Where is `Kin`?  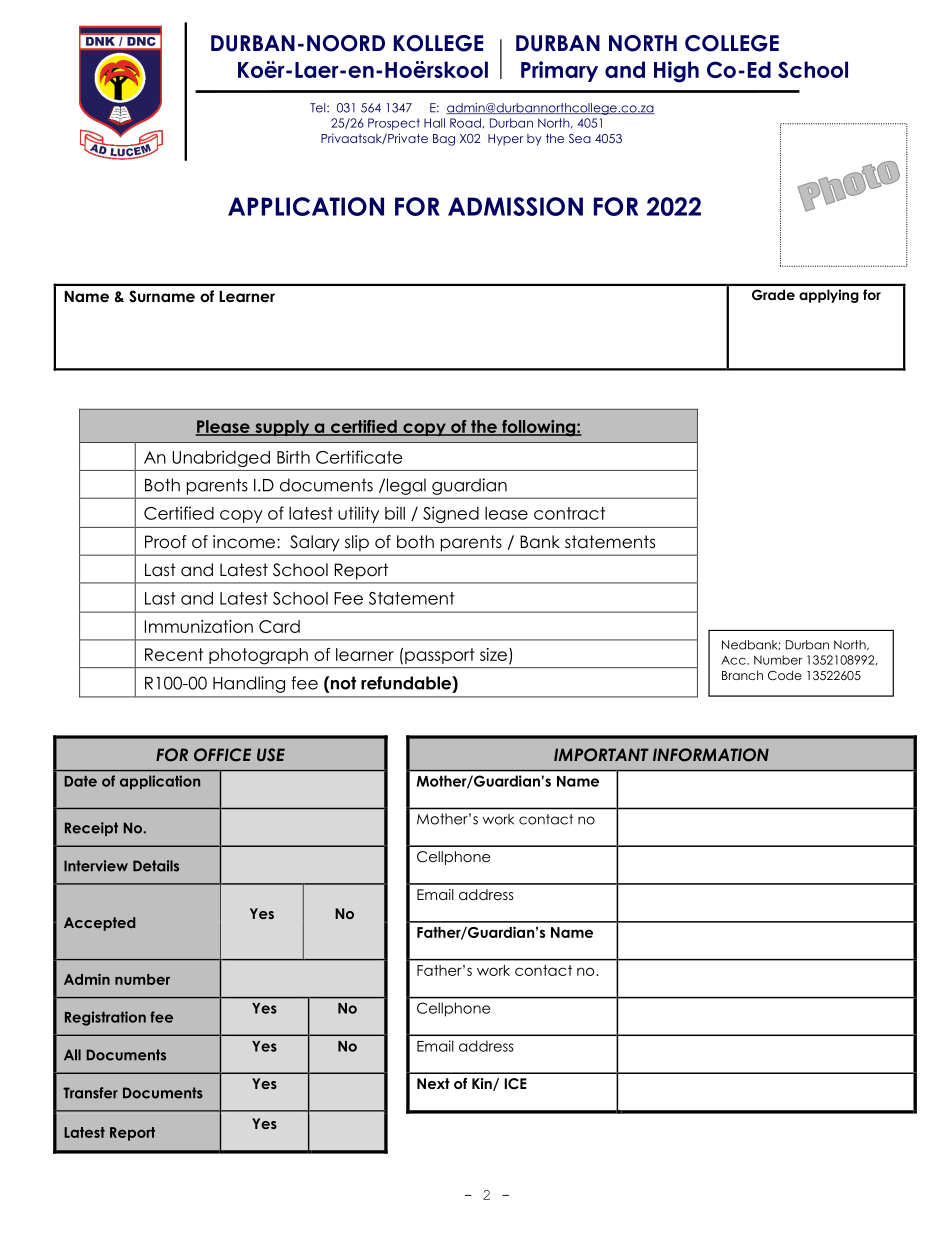 Kin is located at coordinates (483, 1084).
